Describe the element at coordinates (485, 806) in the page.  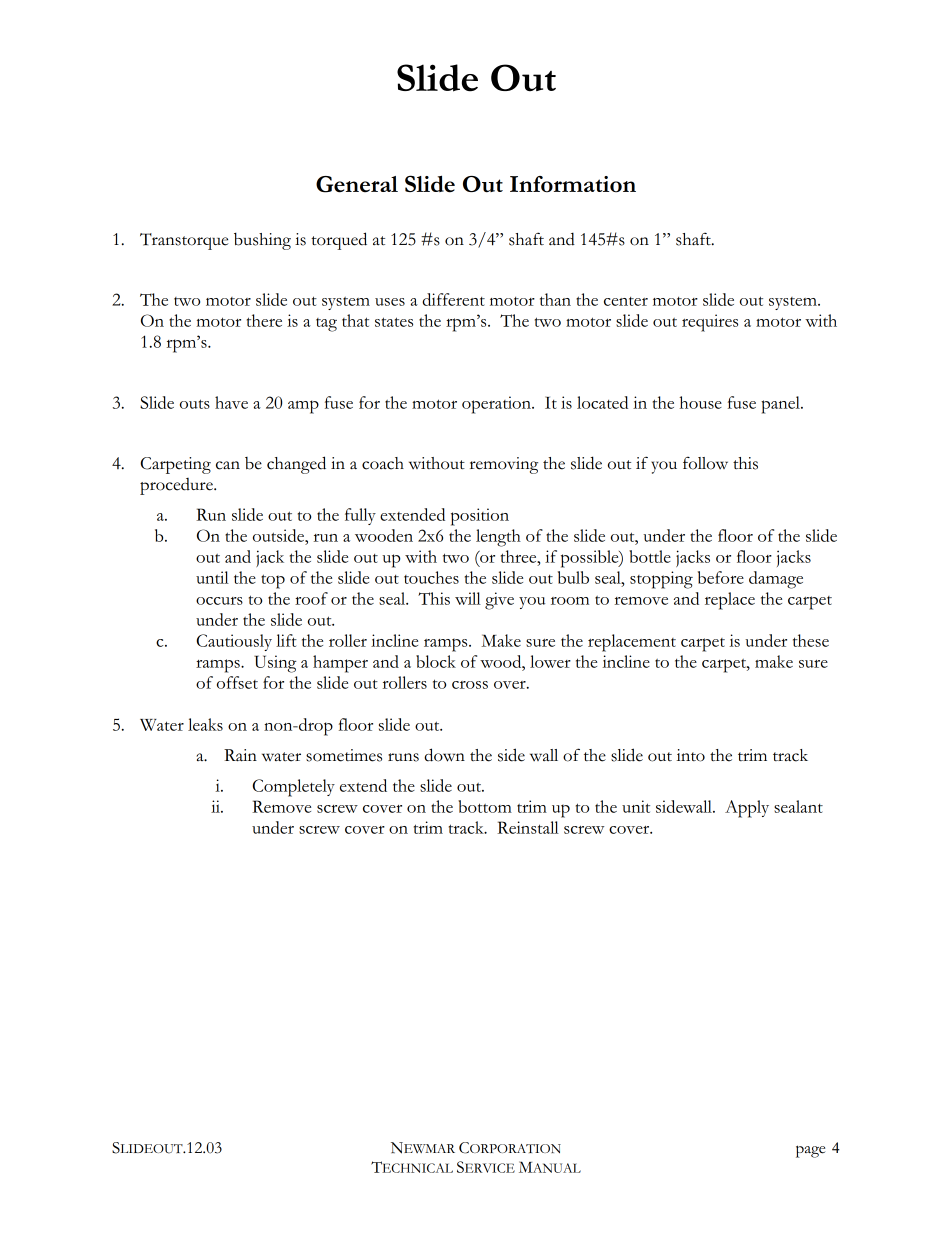
I see `bottom` at that location.
